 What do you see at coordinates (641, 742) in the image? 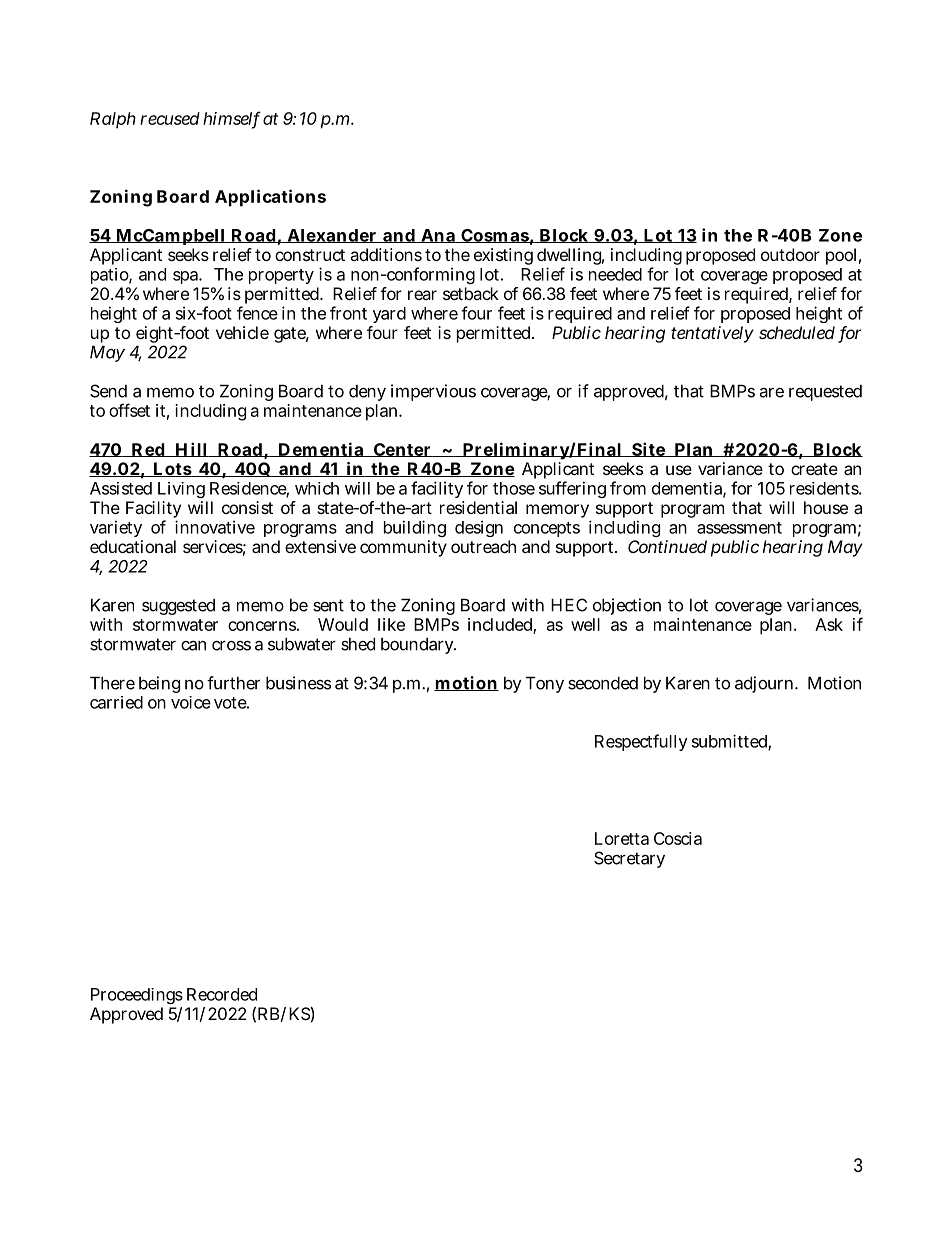
I see `Respectfully` at bounding box center [641, 742].
